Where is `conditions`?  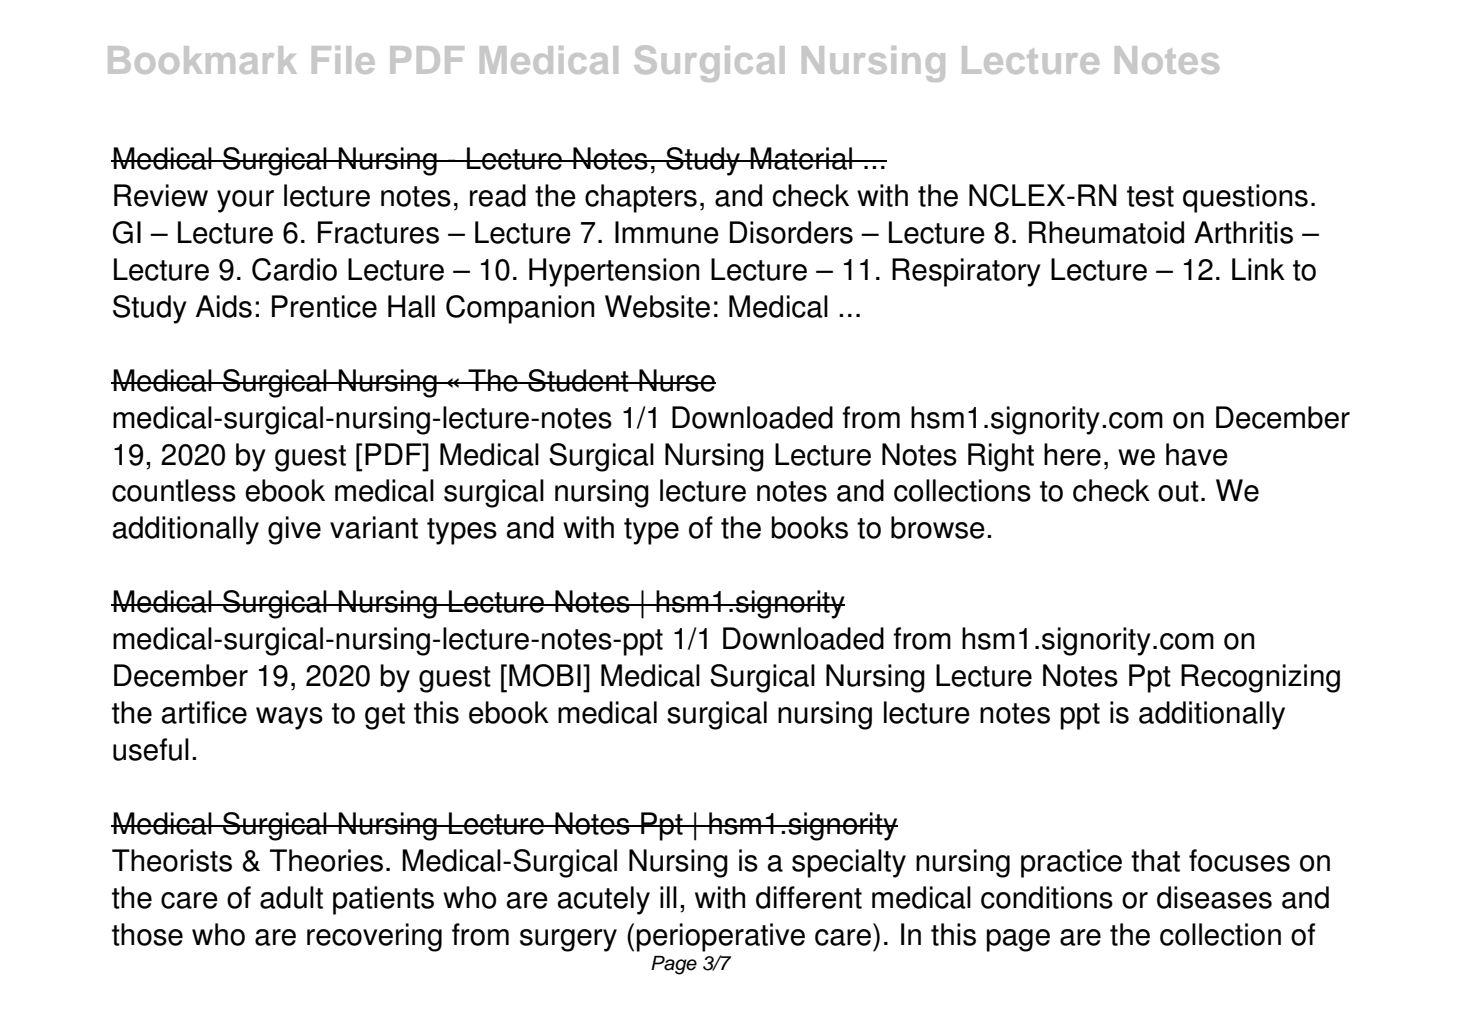
conditions is located at coordinates (1047, 897).
